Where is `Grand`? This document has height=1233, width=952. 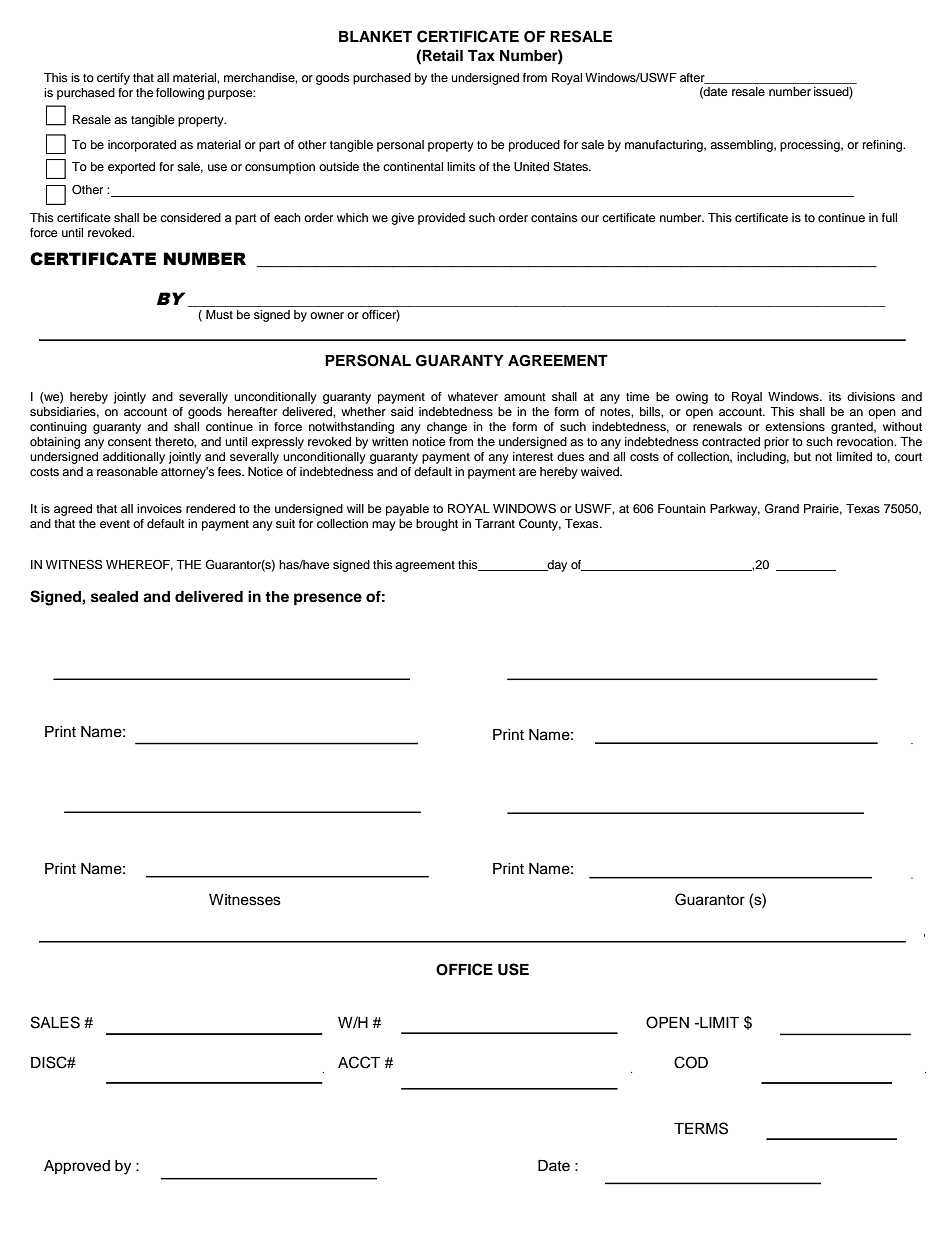 Grand is located at coordinates (782, 508).
